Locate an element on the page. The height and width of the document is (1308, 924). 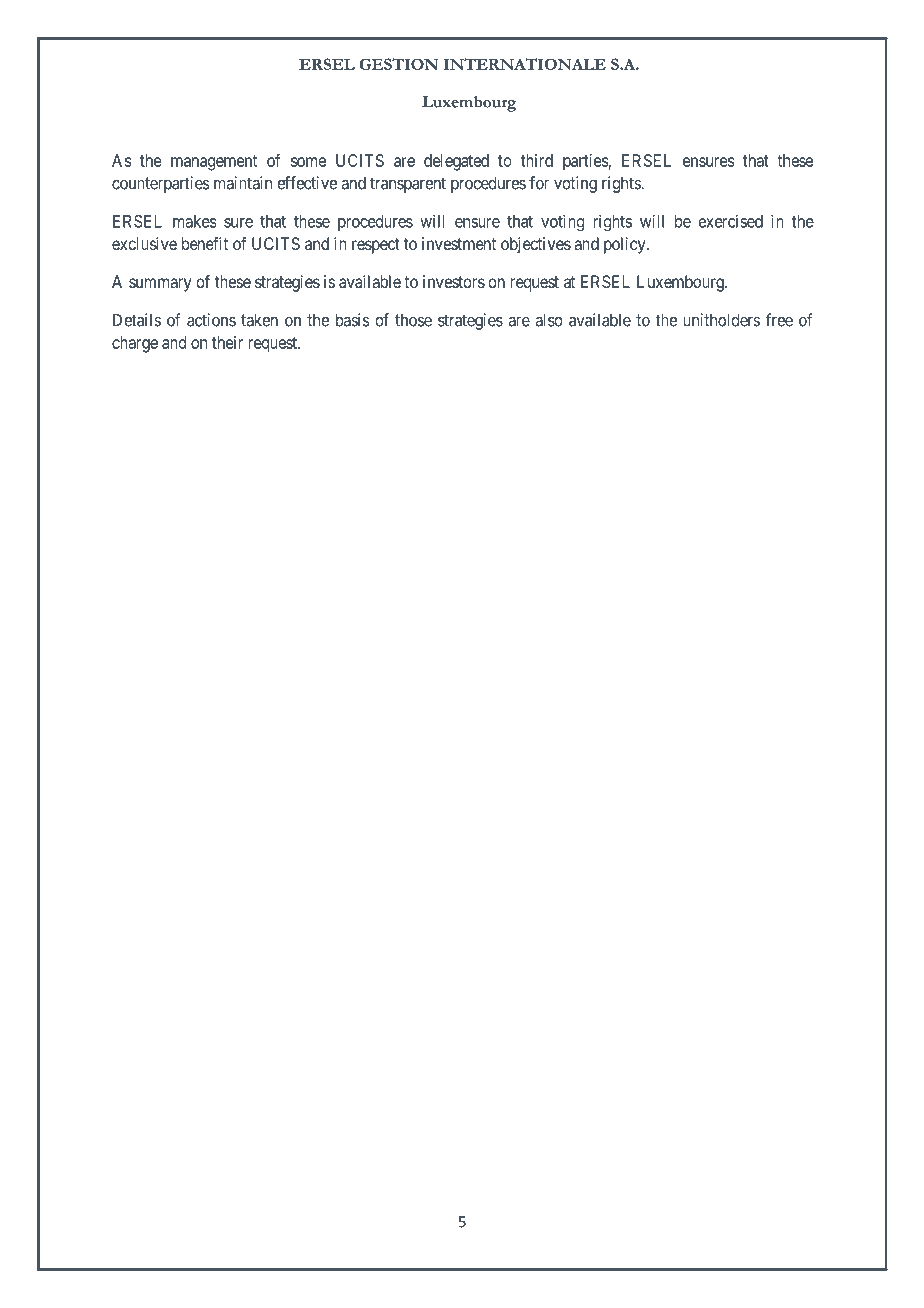
their is located at coordinates (227, 342).
